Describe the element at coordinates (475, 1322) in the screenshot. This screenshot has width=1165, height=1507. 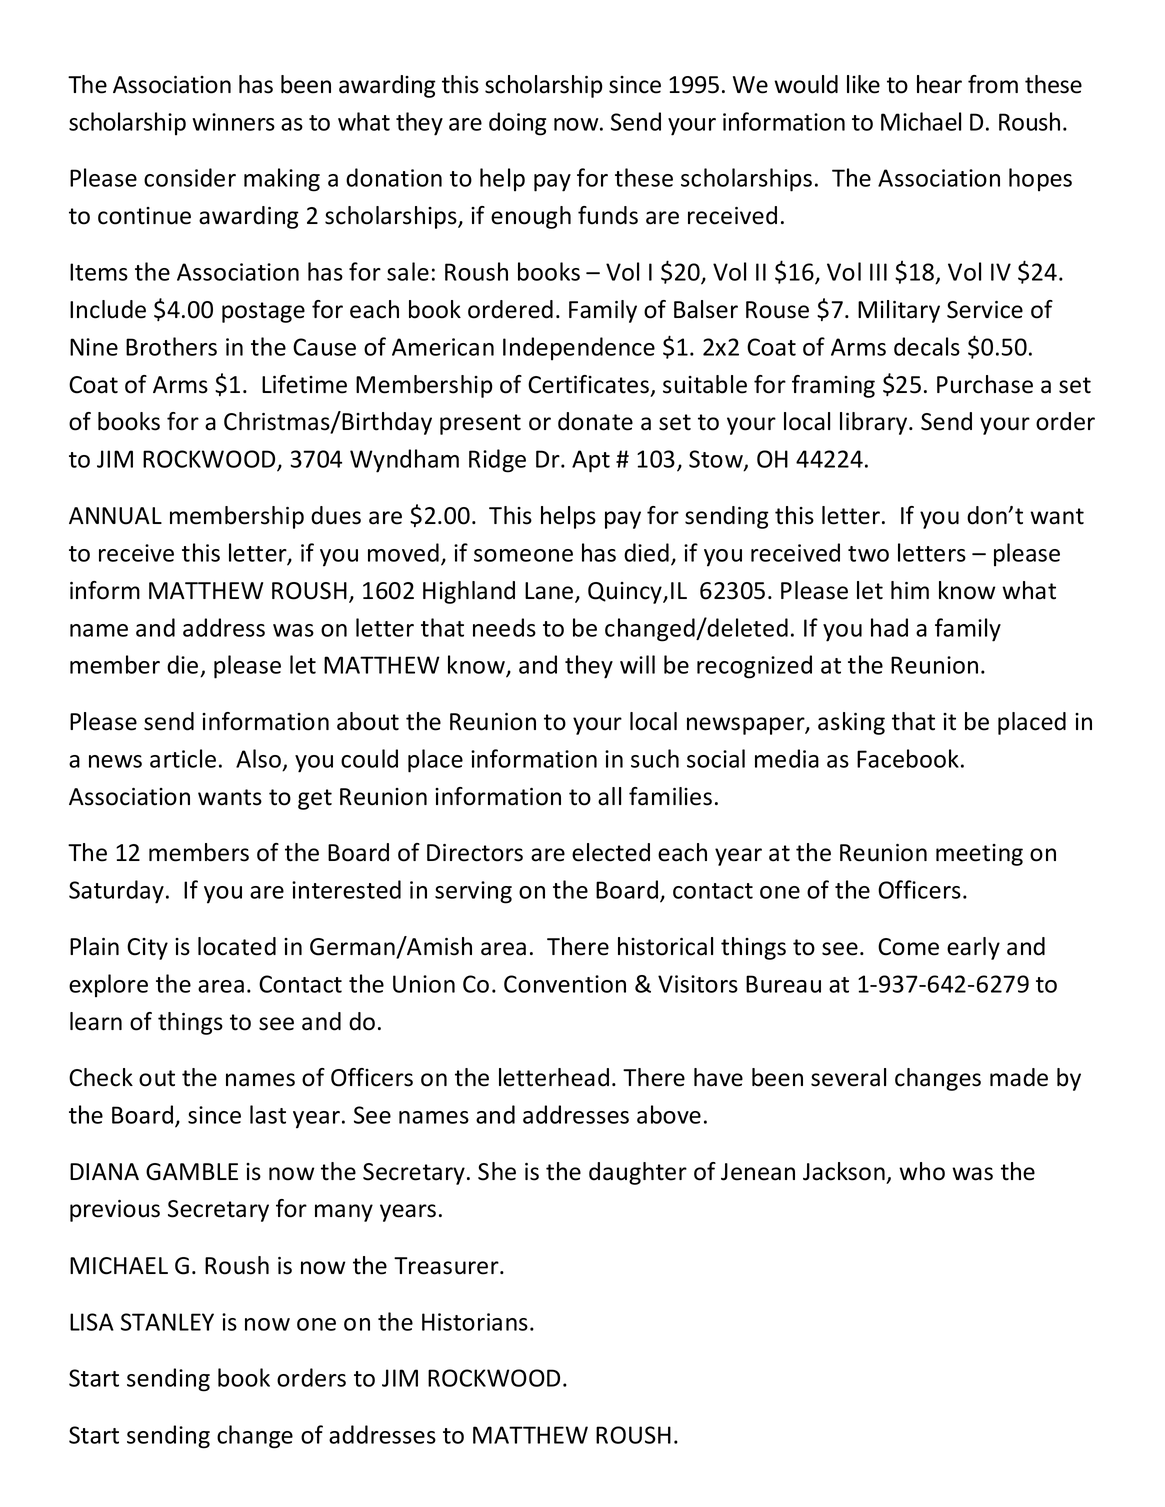
I see `Historians` at that location.
